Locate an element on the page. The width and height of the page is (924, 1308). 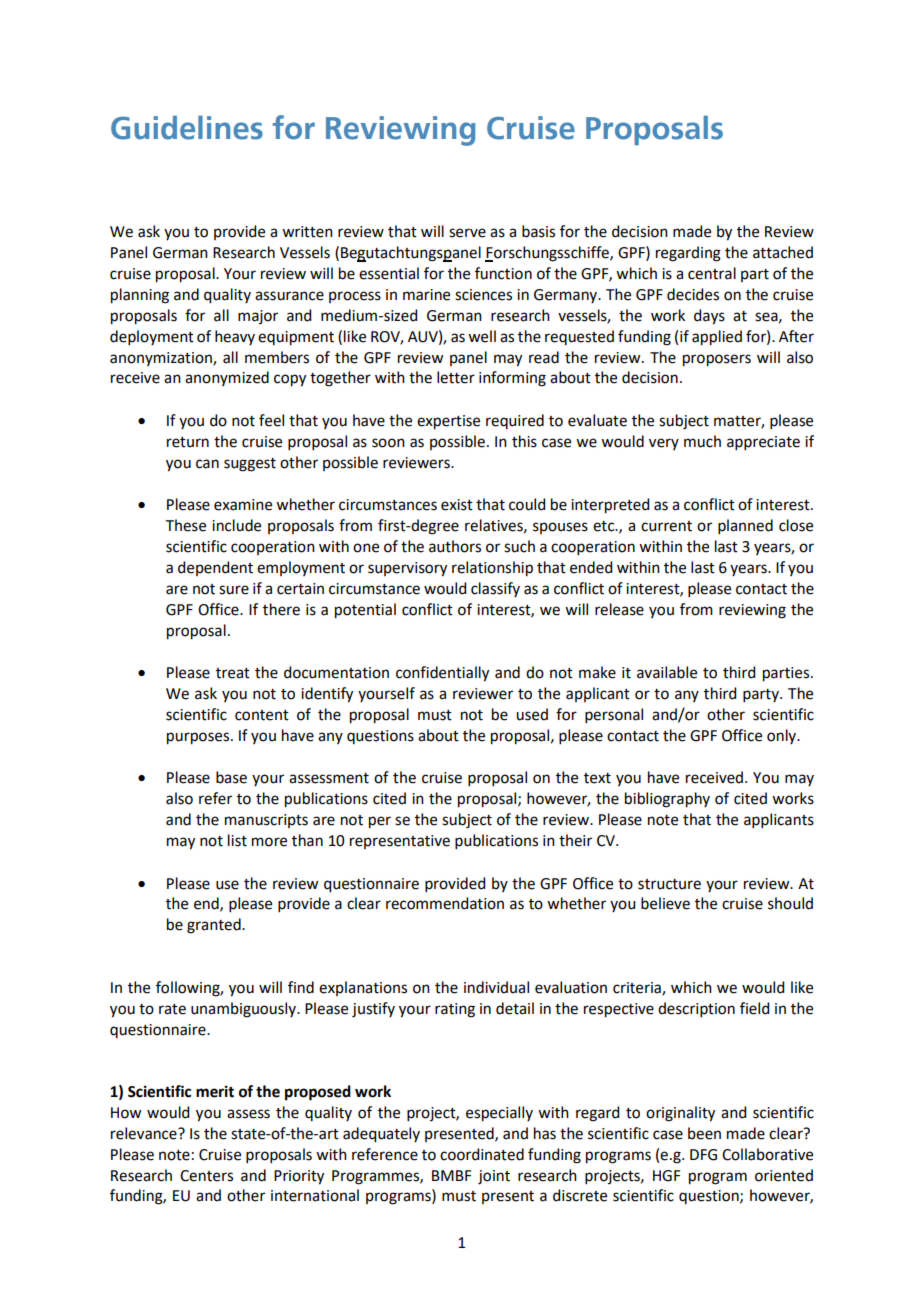
Guidelines is located at coordinates (187, 128).
